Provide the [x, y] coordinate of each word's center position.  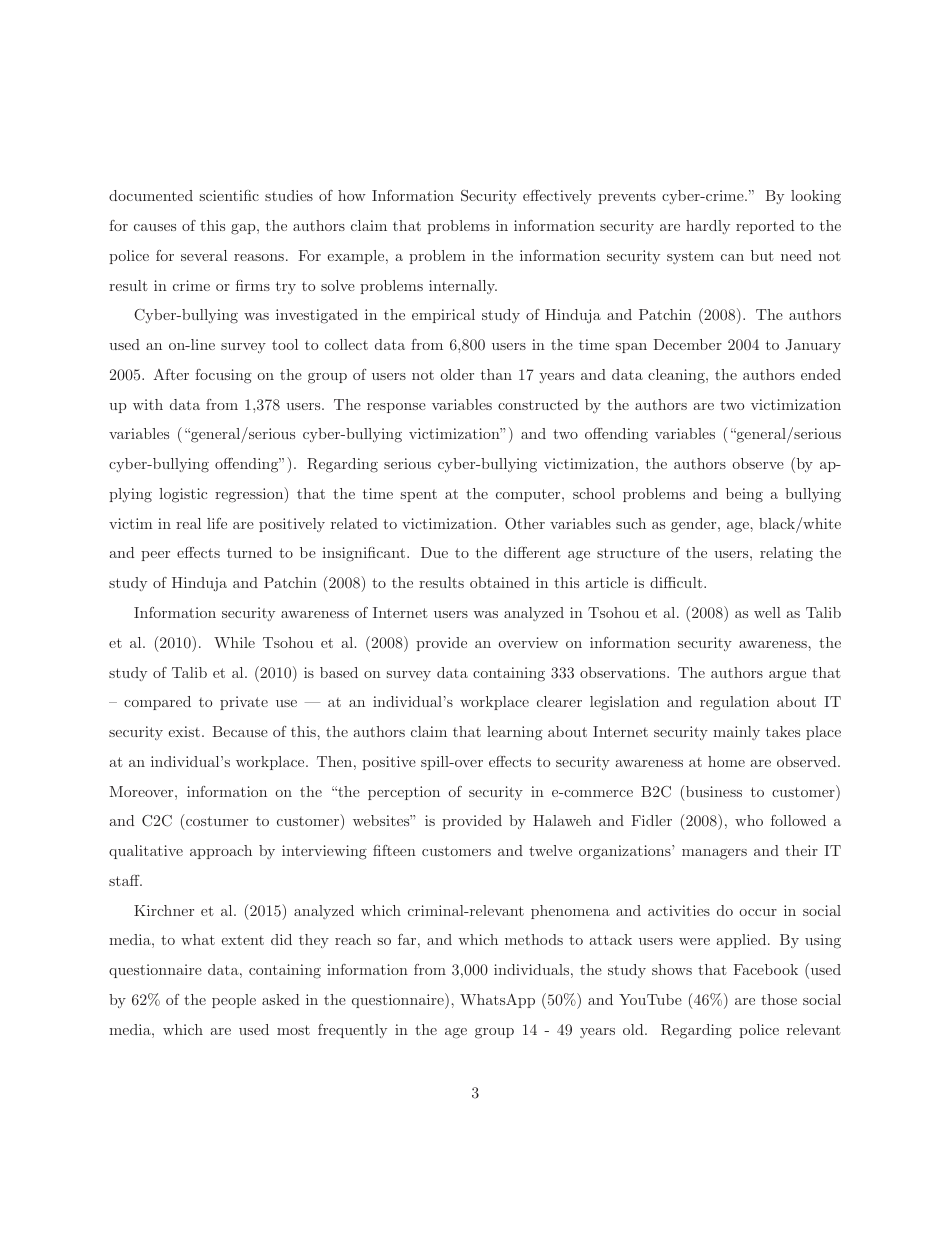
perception [404, 793]
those [779, 999]
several [204, 255]
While [234, 642]
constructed [538, 404]
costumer [217, 821]
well [767, 612]
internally [463, 287]
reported [765, 227]
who [749, 820]
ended [821, 374]
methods [534, 939]
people [234, 1001]
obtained [499, 582]
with [148, 404]
